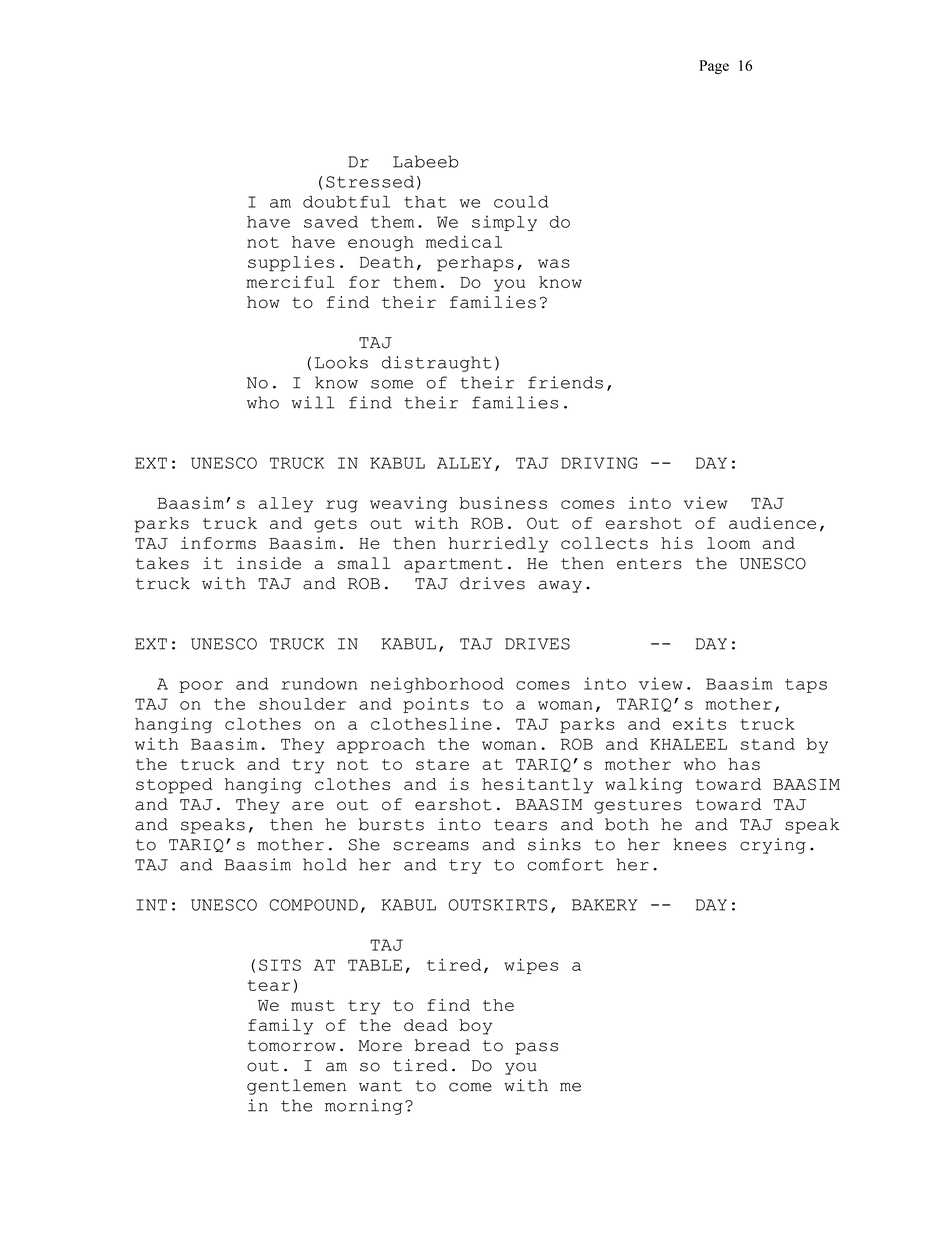 This page has height=1233, width=952. What do you see at coordinates (442, 1045) in the page?
I see `bread` at bounding box center [442, 1045].
